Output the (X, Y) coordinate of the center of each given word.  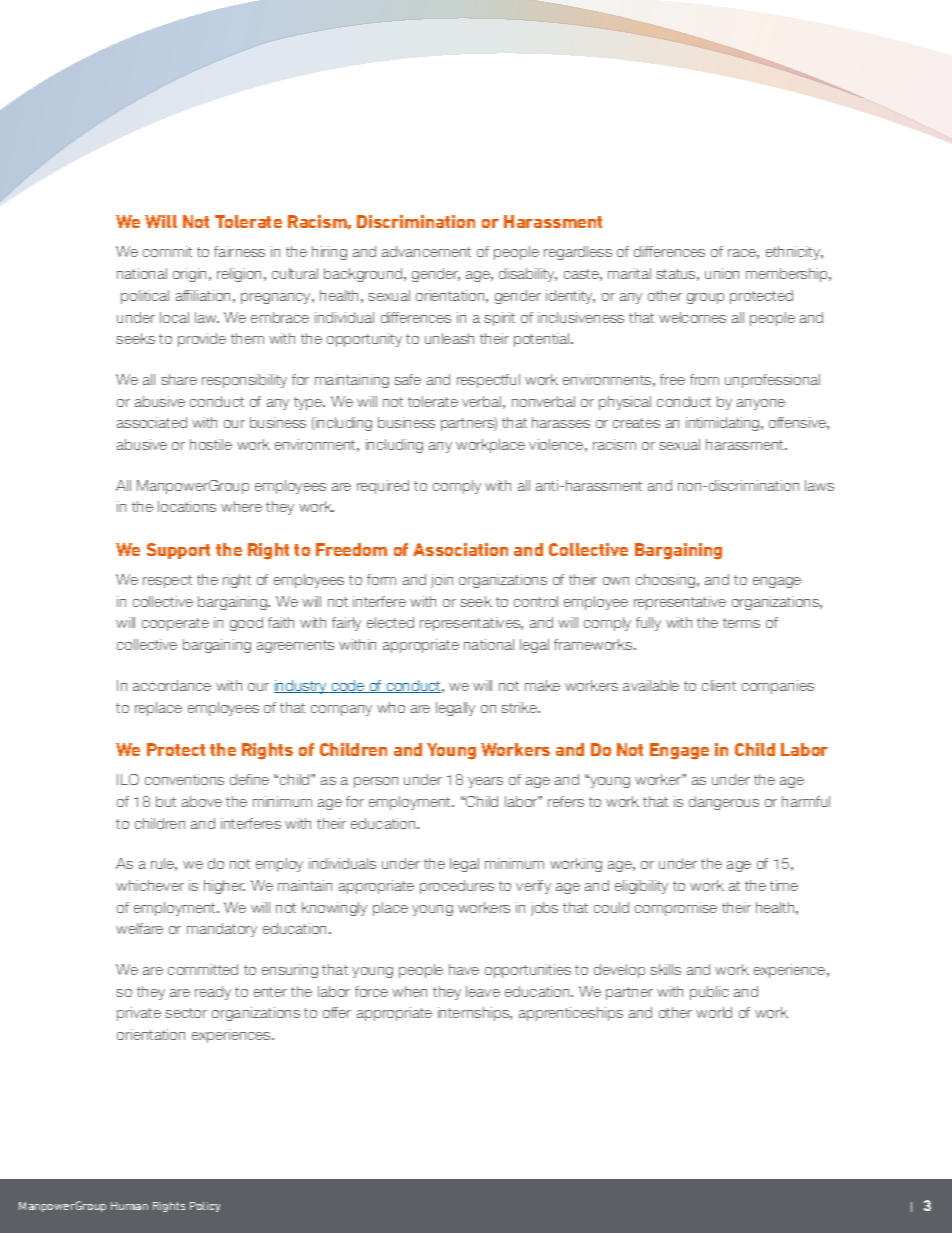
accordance (172, 685)
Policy (205, 1207)
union (722, 273)
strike (520, 707)
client (719, 685)
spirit (499, 319)
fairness (239, 251)
